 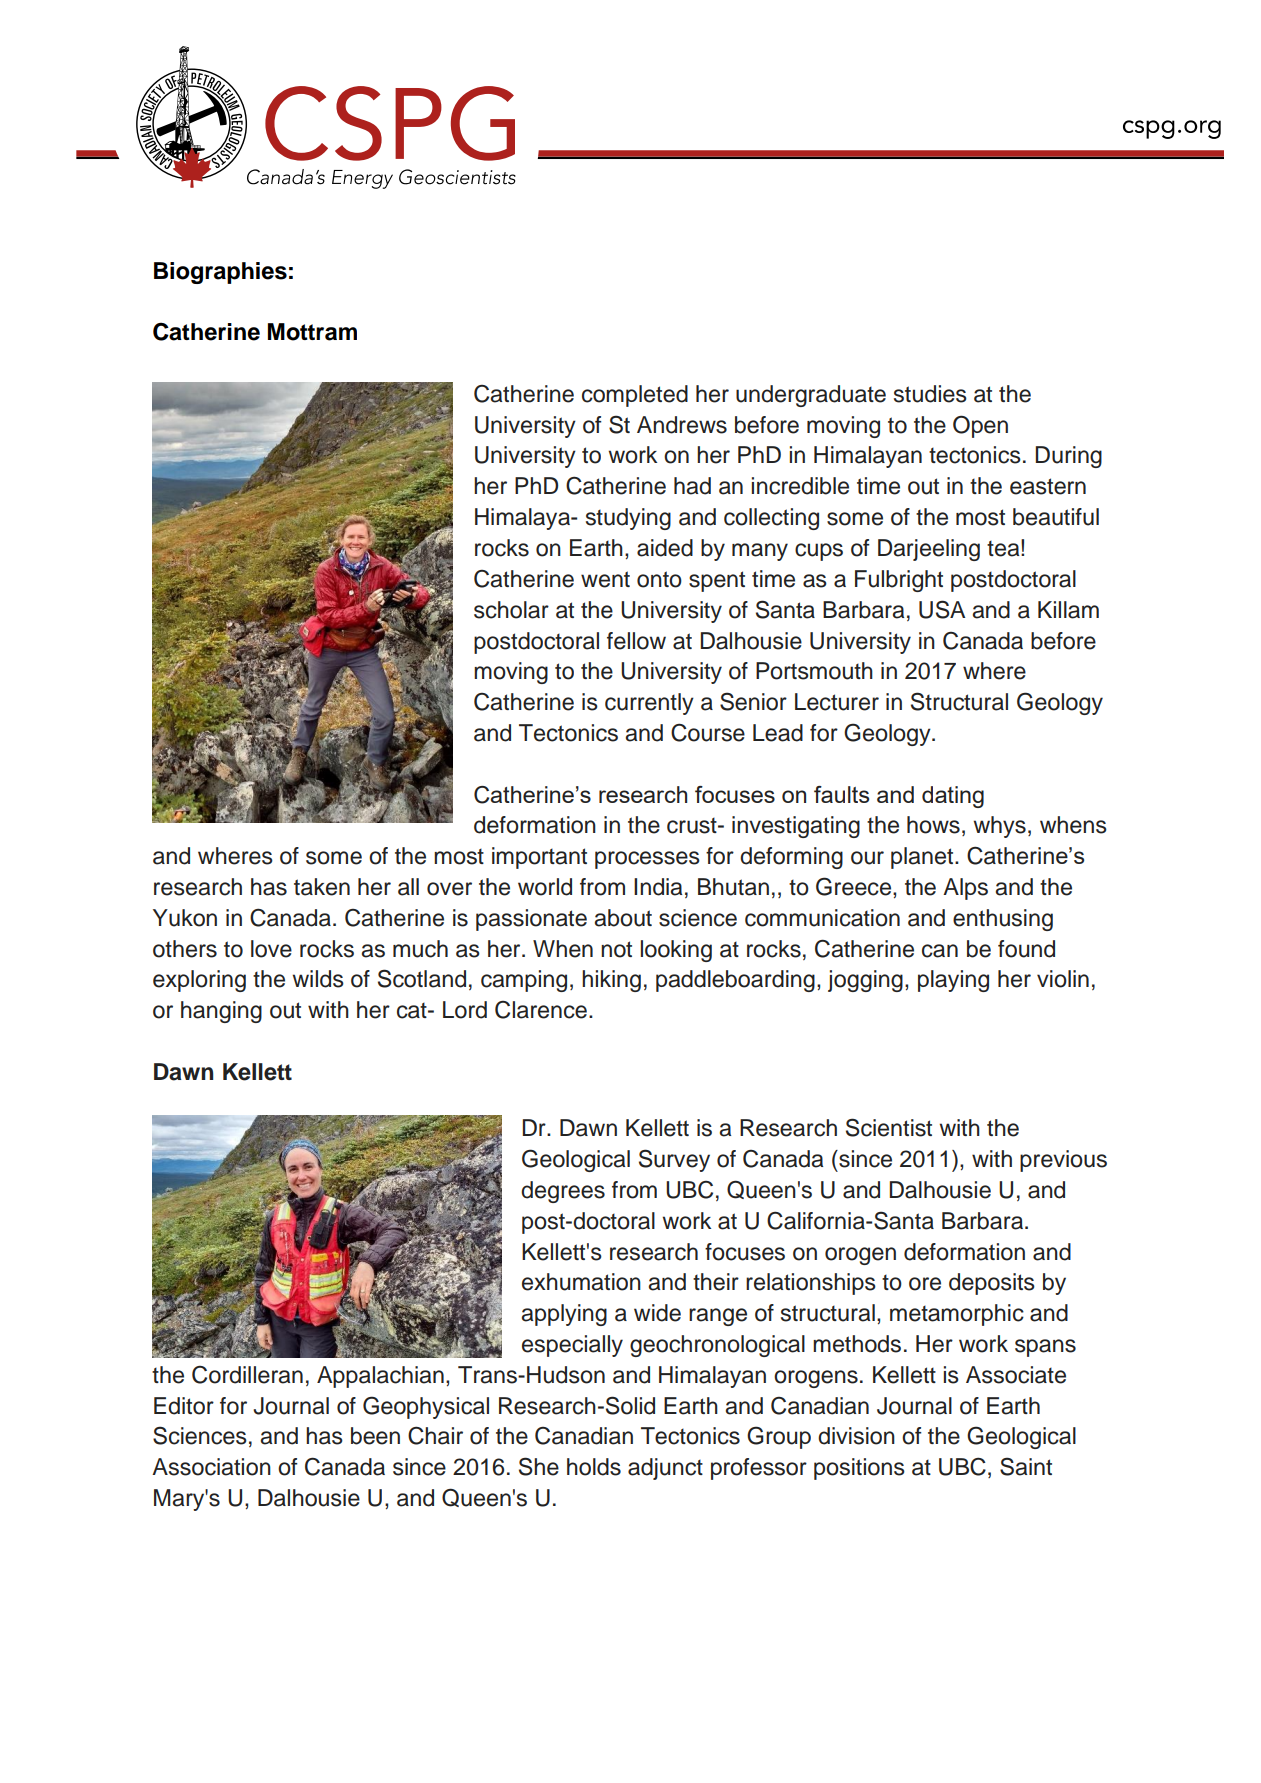 I want to click on taken, so click(x=322, y=887).
